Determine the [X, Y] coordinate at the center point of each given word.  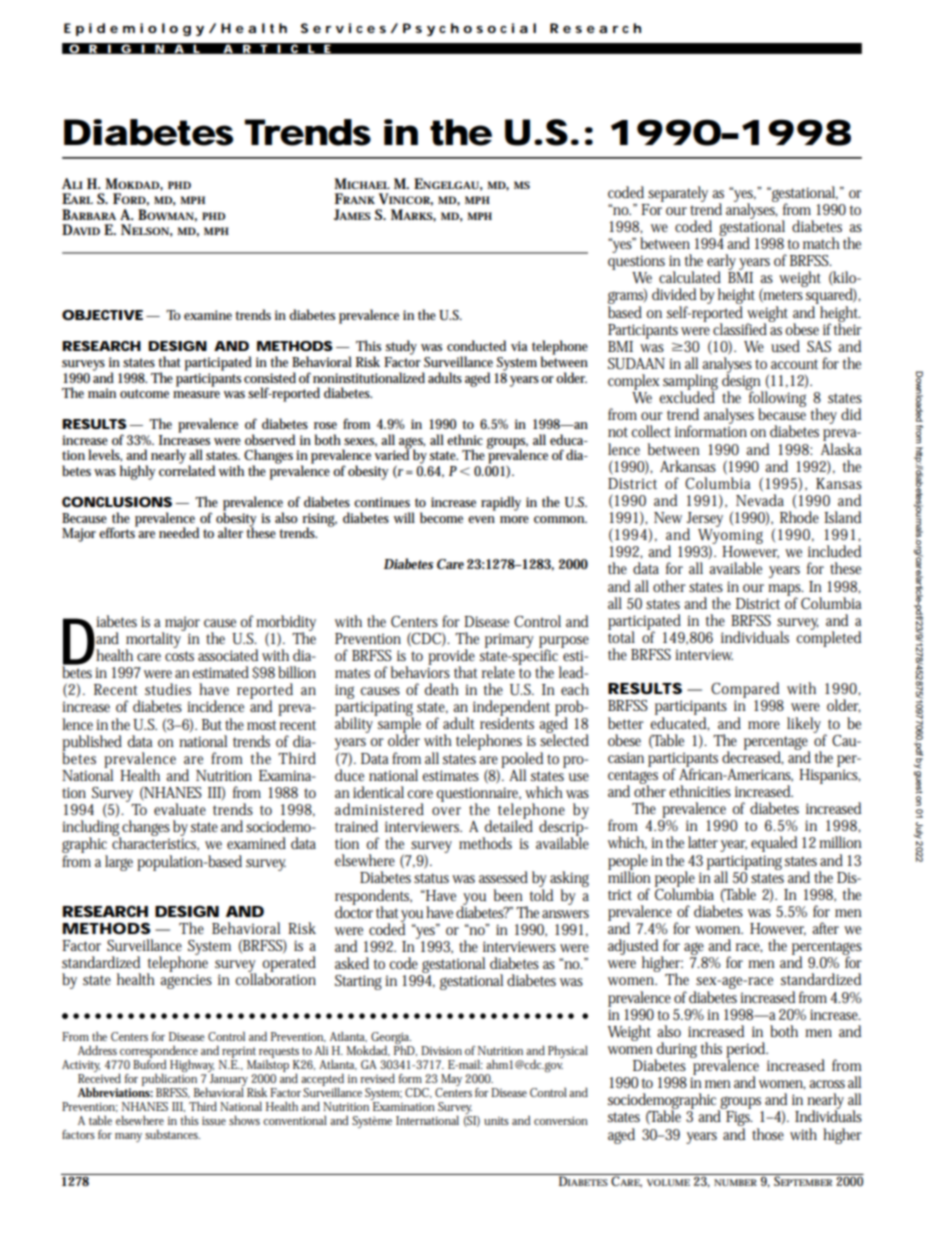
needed [179, 532]
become [441, 517]
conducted [476, 346]
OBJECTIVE [102, 315]
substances [172, 1134]
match [821, 243]
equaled [774, 844]
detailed [509, 825]
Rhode [799, 517]
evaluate [180, 809]
